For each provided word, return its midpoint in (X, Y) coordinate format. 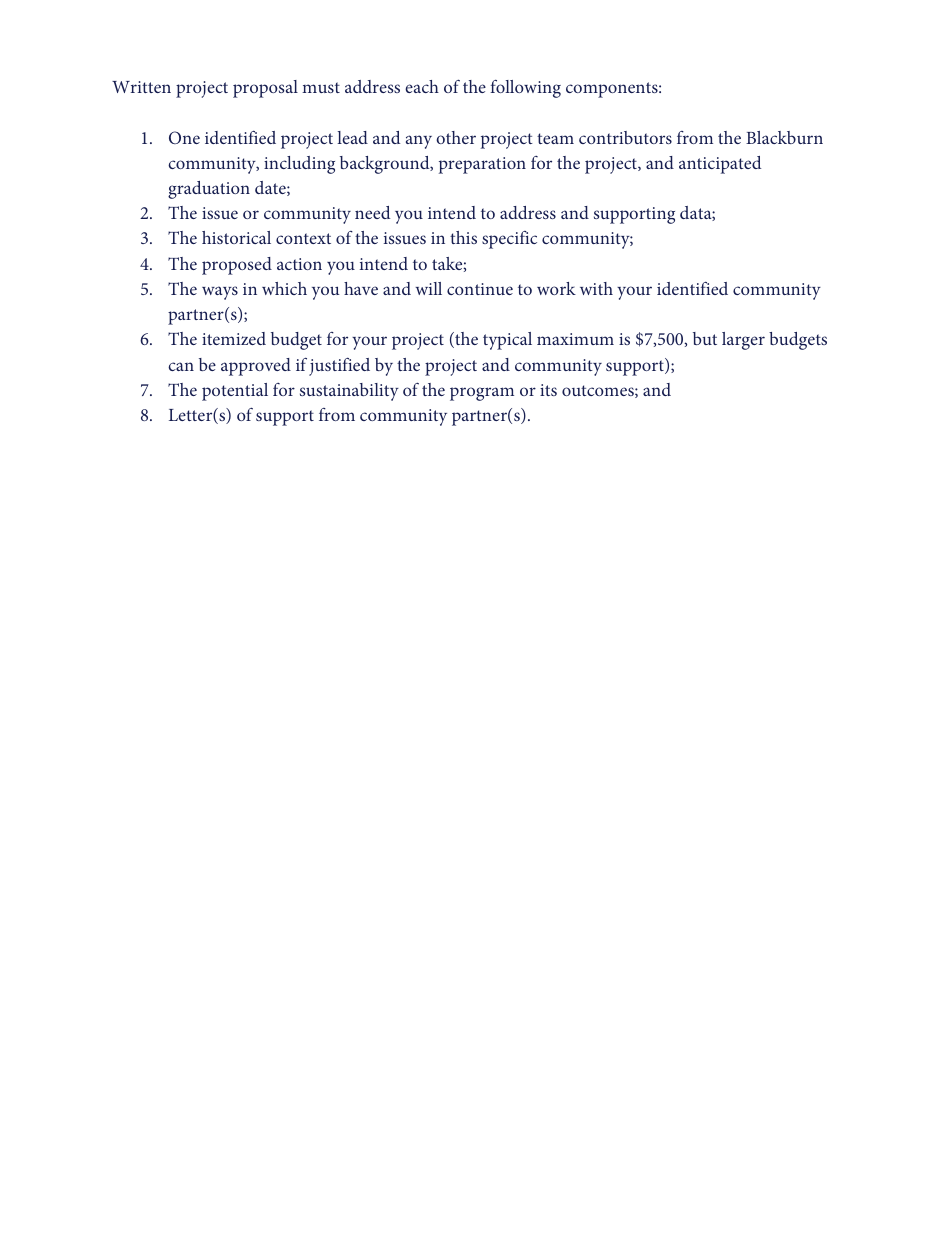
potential (235, 392)
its (548, 390)
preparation (482, 165)
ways (220, 293)
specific (509, 240)
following (525, 88)
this (463, 237)
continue (480, 289)
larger (743, 341)
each (422, 86)
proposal (265, 89)
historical (236, 237)
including (299, 165)
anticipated (720, 165)
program (482, 394)
